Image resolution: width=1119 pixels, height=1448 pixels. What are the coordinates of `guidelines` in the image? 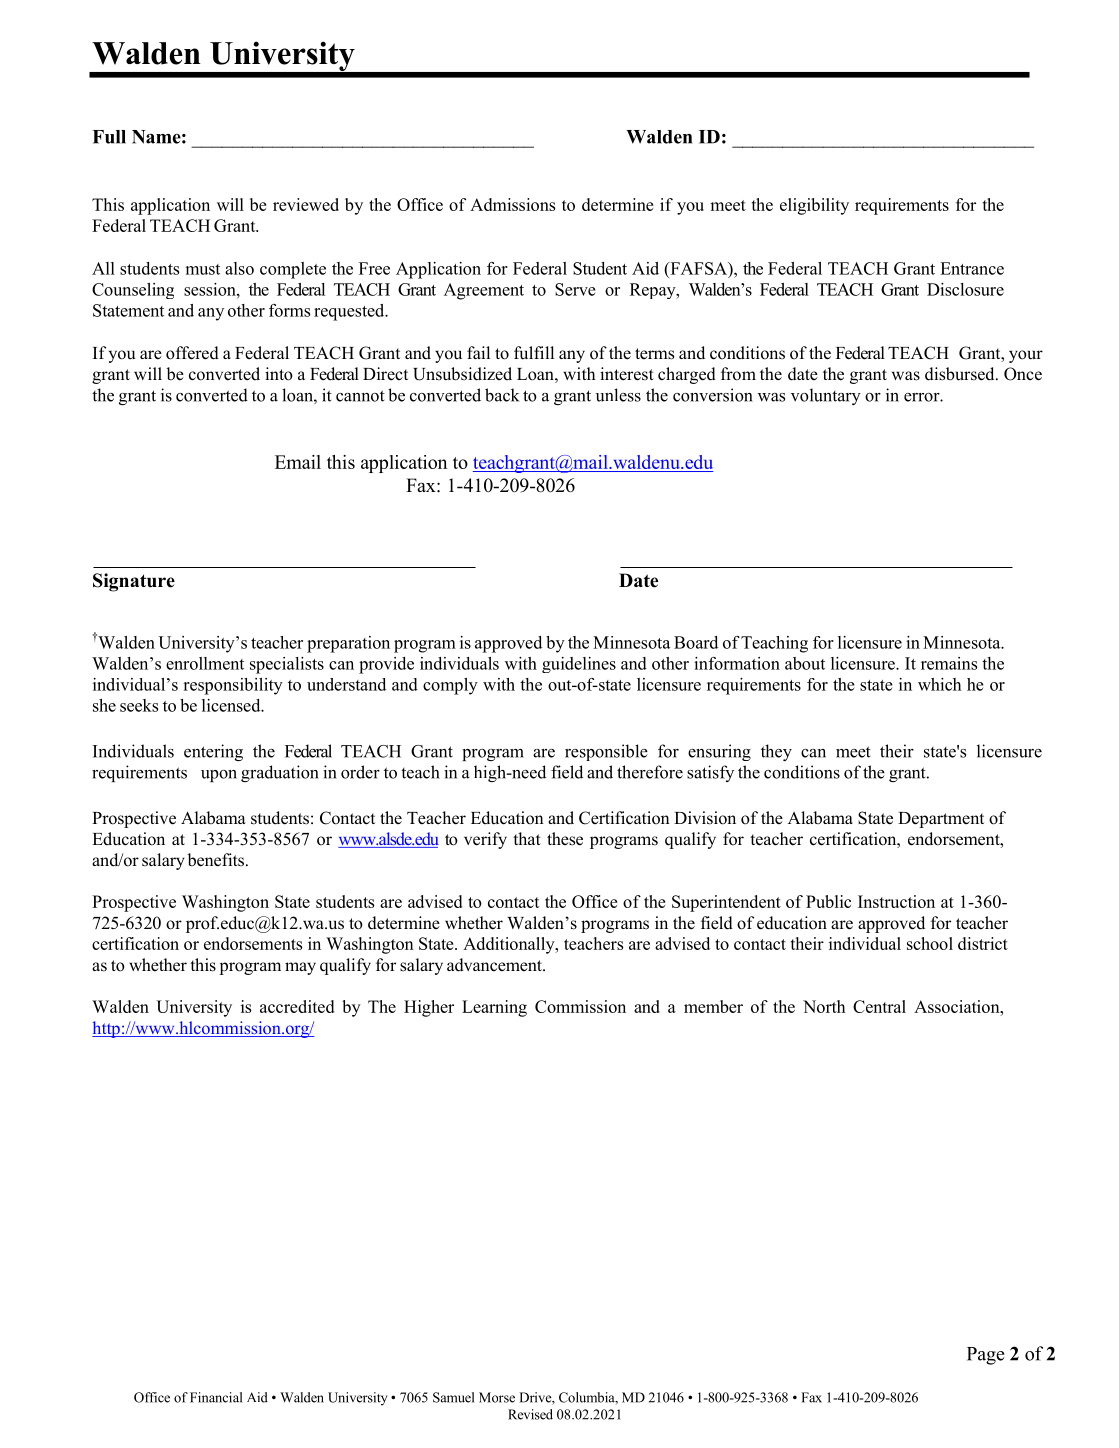 It's located at (579, 665).
